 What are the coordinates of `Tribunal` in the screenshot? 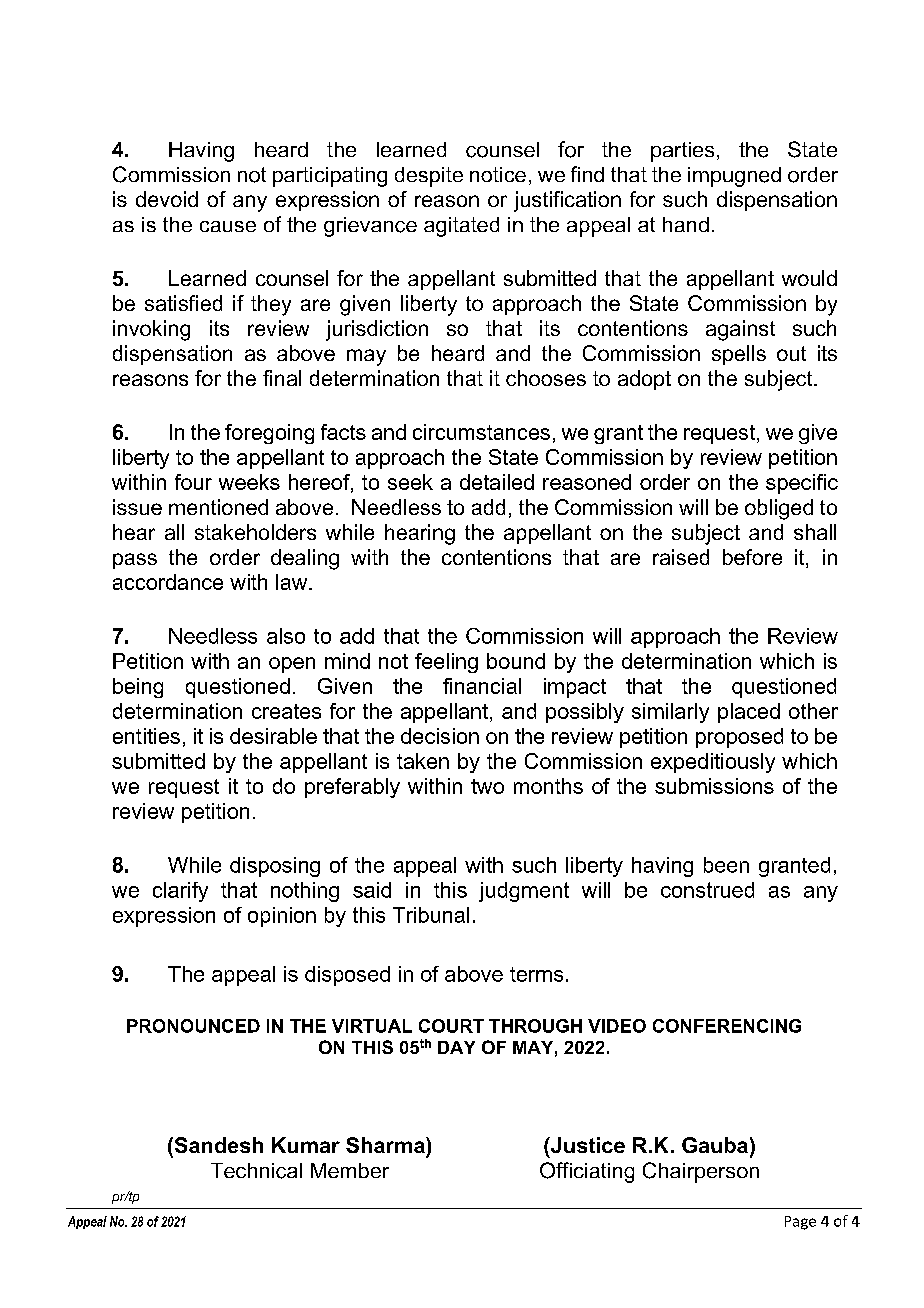 It's located at (431, 915).
